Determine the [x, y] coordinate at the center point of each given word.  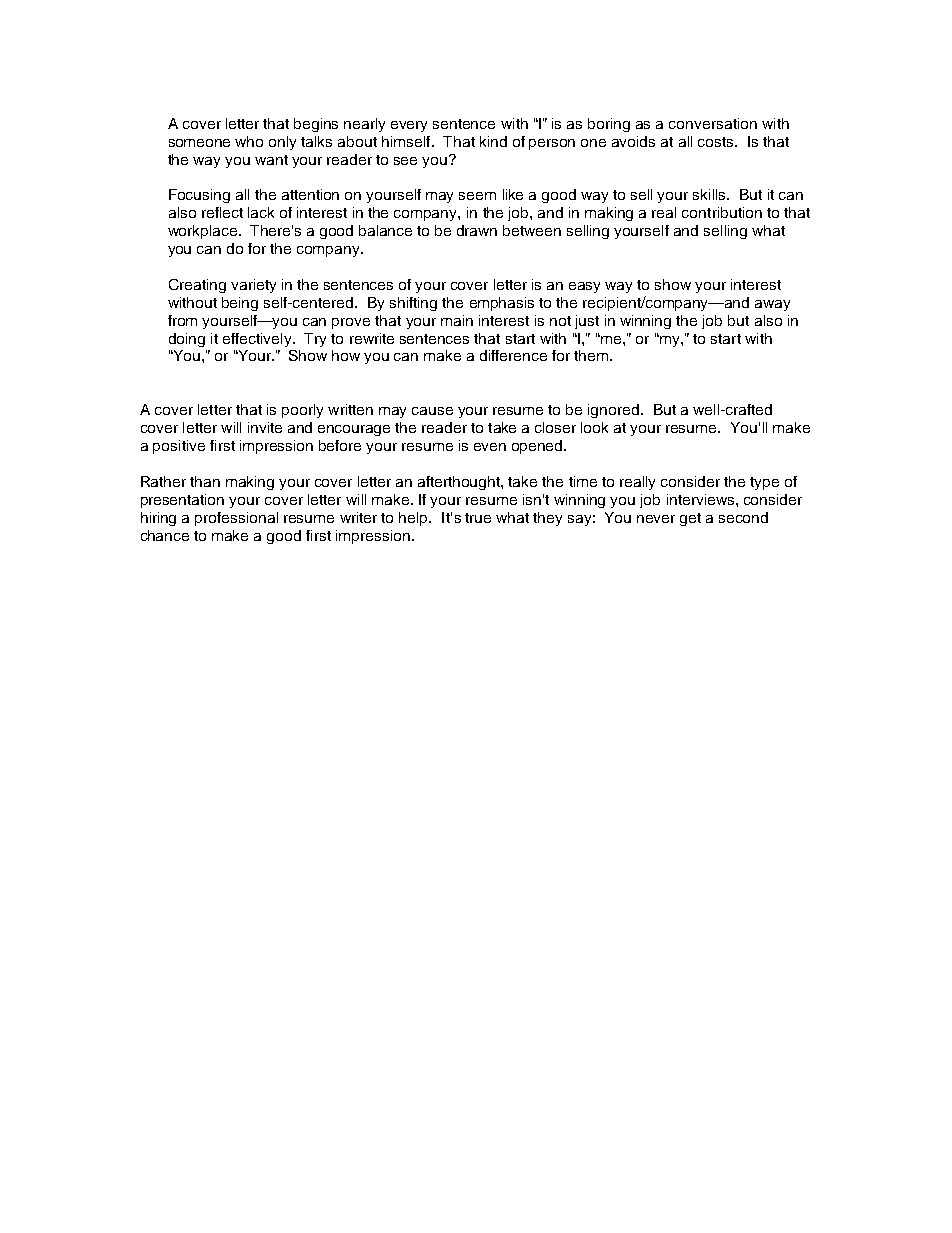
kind [493, 141]
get [690, 519]
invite [265, 427]
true [478, 518]
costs [717, 142]
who [249, 141]
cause [432, 411]
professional [236, 519]
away [772, 305]
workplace [204, 232]
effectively [258, 340]
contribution [722, 212]
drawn [477, 230]
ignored [613, 411]
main [457, 320]
